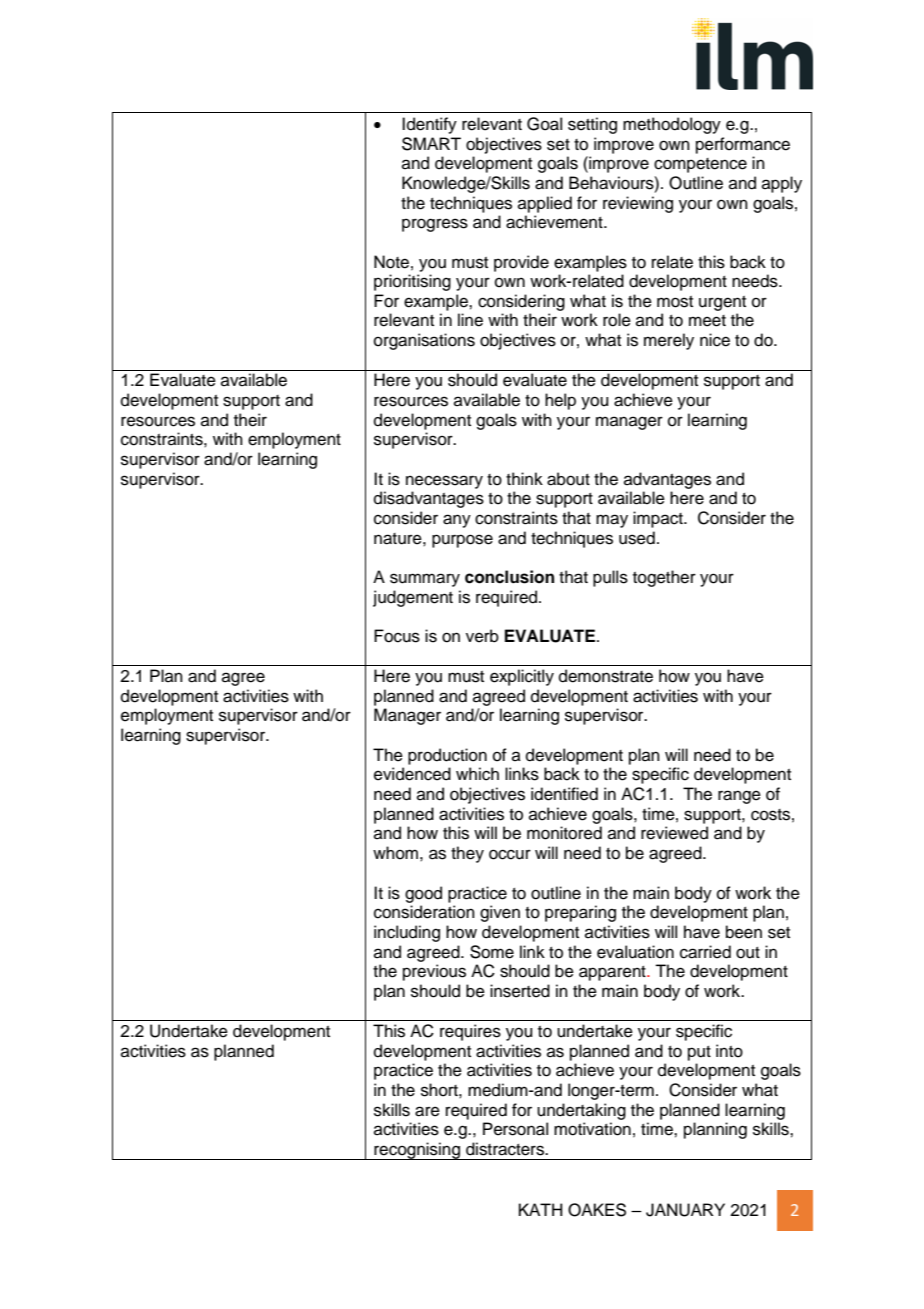 The image size is (924, 1309). I want to click on monitored, so click(564, 833).
